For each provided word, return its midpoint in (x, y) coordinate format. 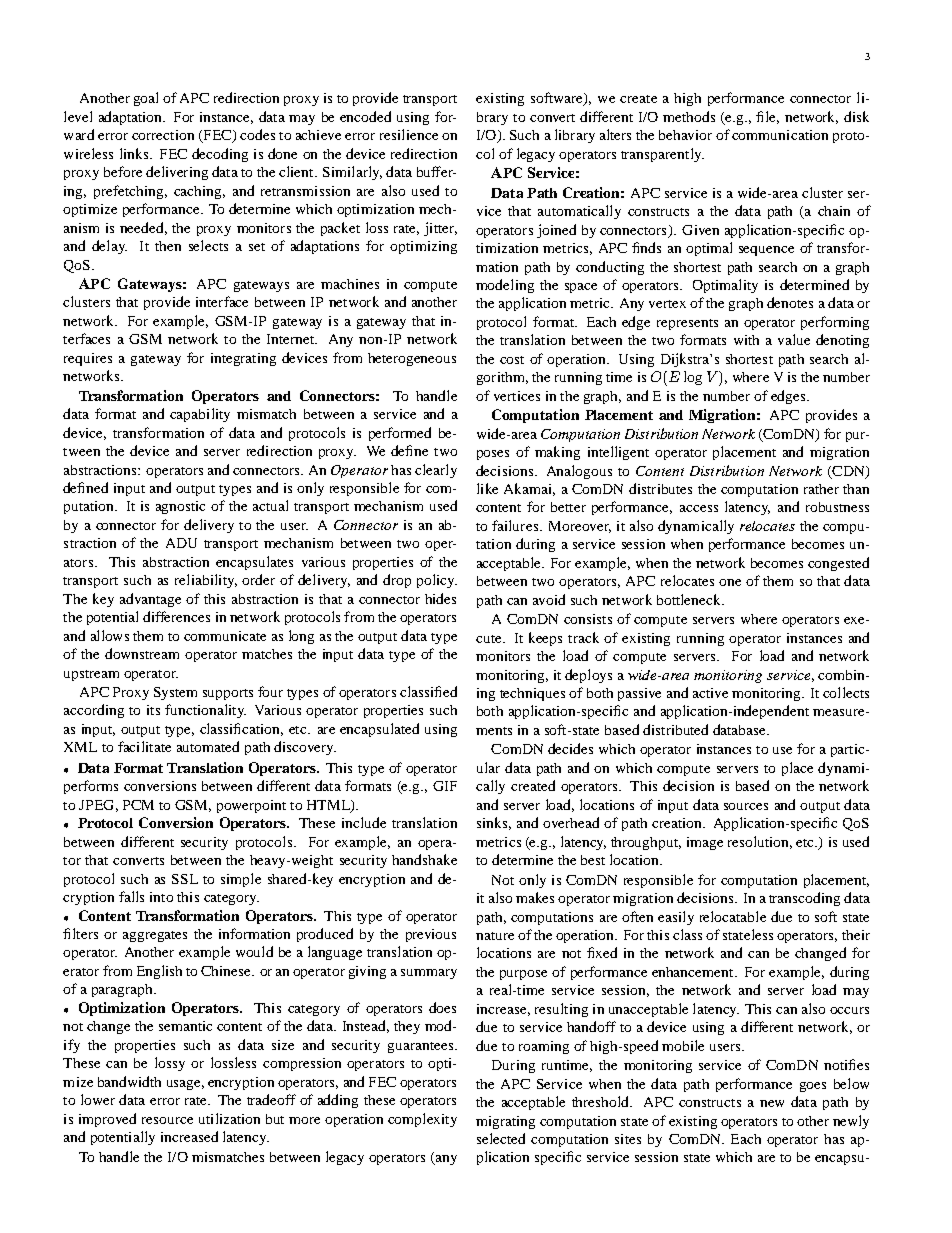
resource (167, 1120)
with (746, 340)
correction (163, 135)
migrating (505, 1122)
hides (440, 598)
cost (512, 360)
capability (200, 415)
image (705, 843)
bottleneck (690, 599)
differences (176, 616)
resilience (409, 134)
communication (780, 135)
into (161, 897)
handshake (424, 859)
